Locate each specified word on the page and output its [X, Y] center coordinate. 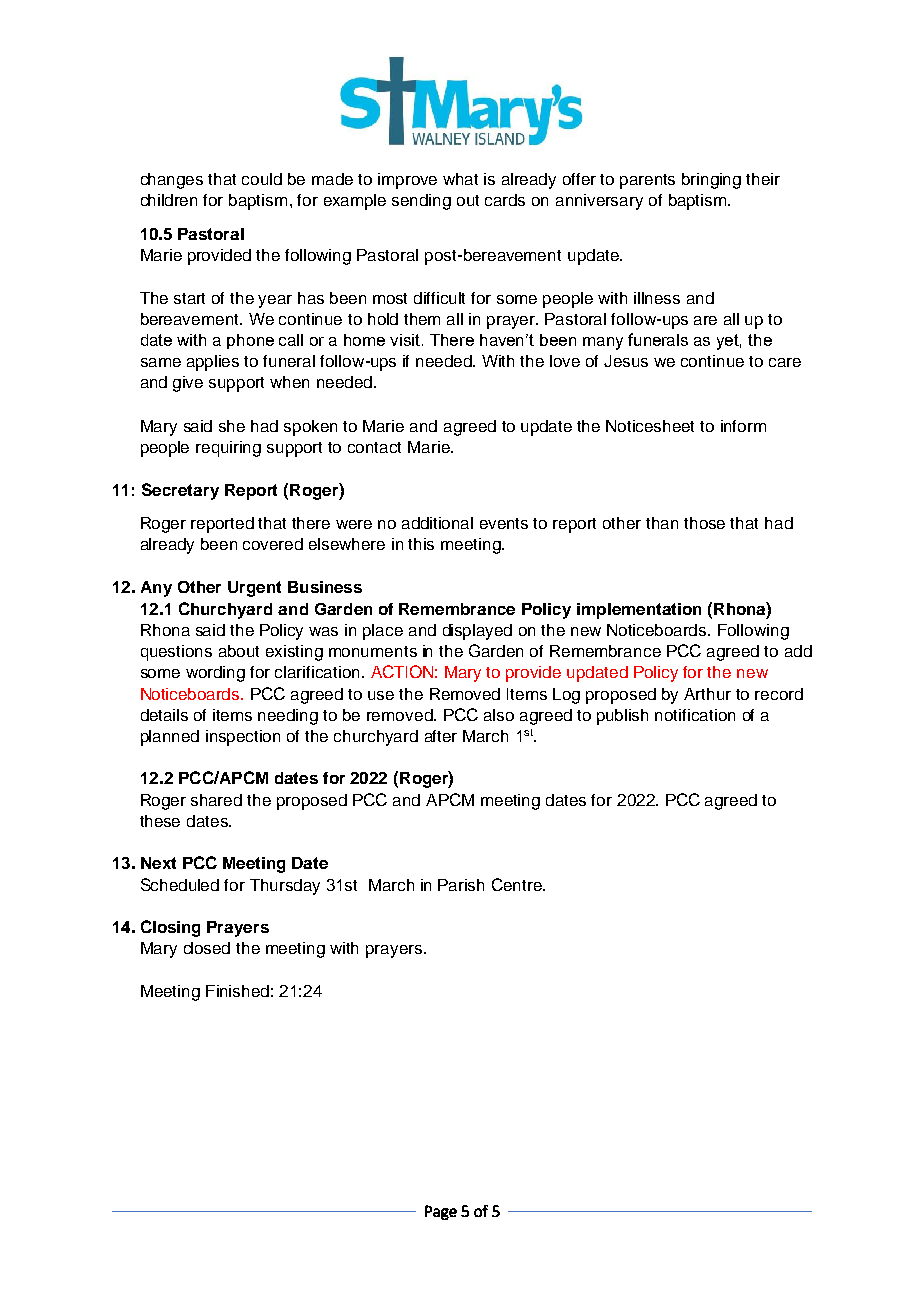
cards [505, 200]
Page [441, 1212]
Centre [518, 884]
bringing [711, 181]
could [262, 179]
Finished [237, 991]
